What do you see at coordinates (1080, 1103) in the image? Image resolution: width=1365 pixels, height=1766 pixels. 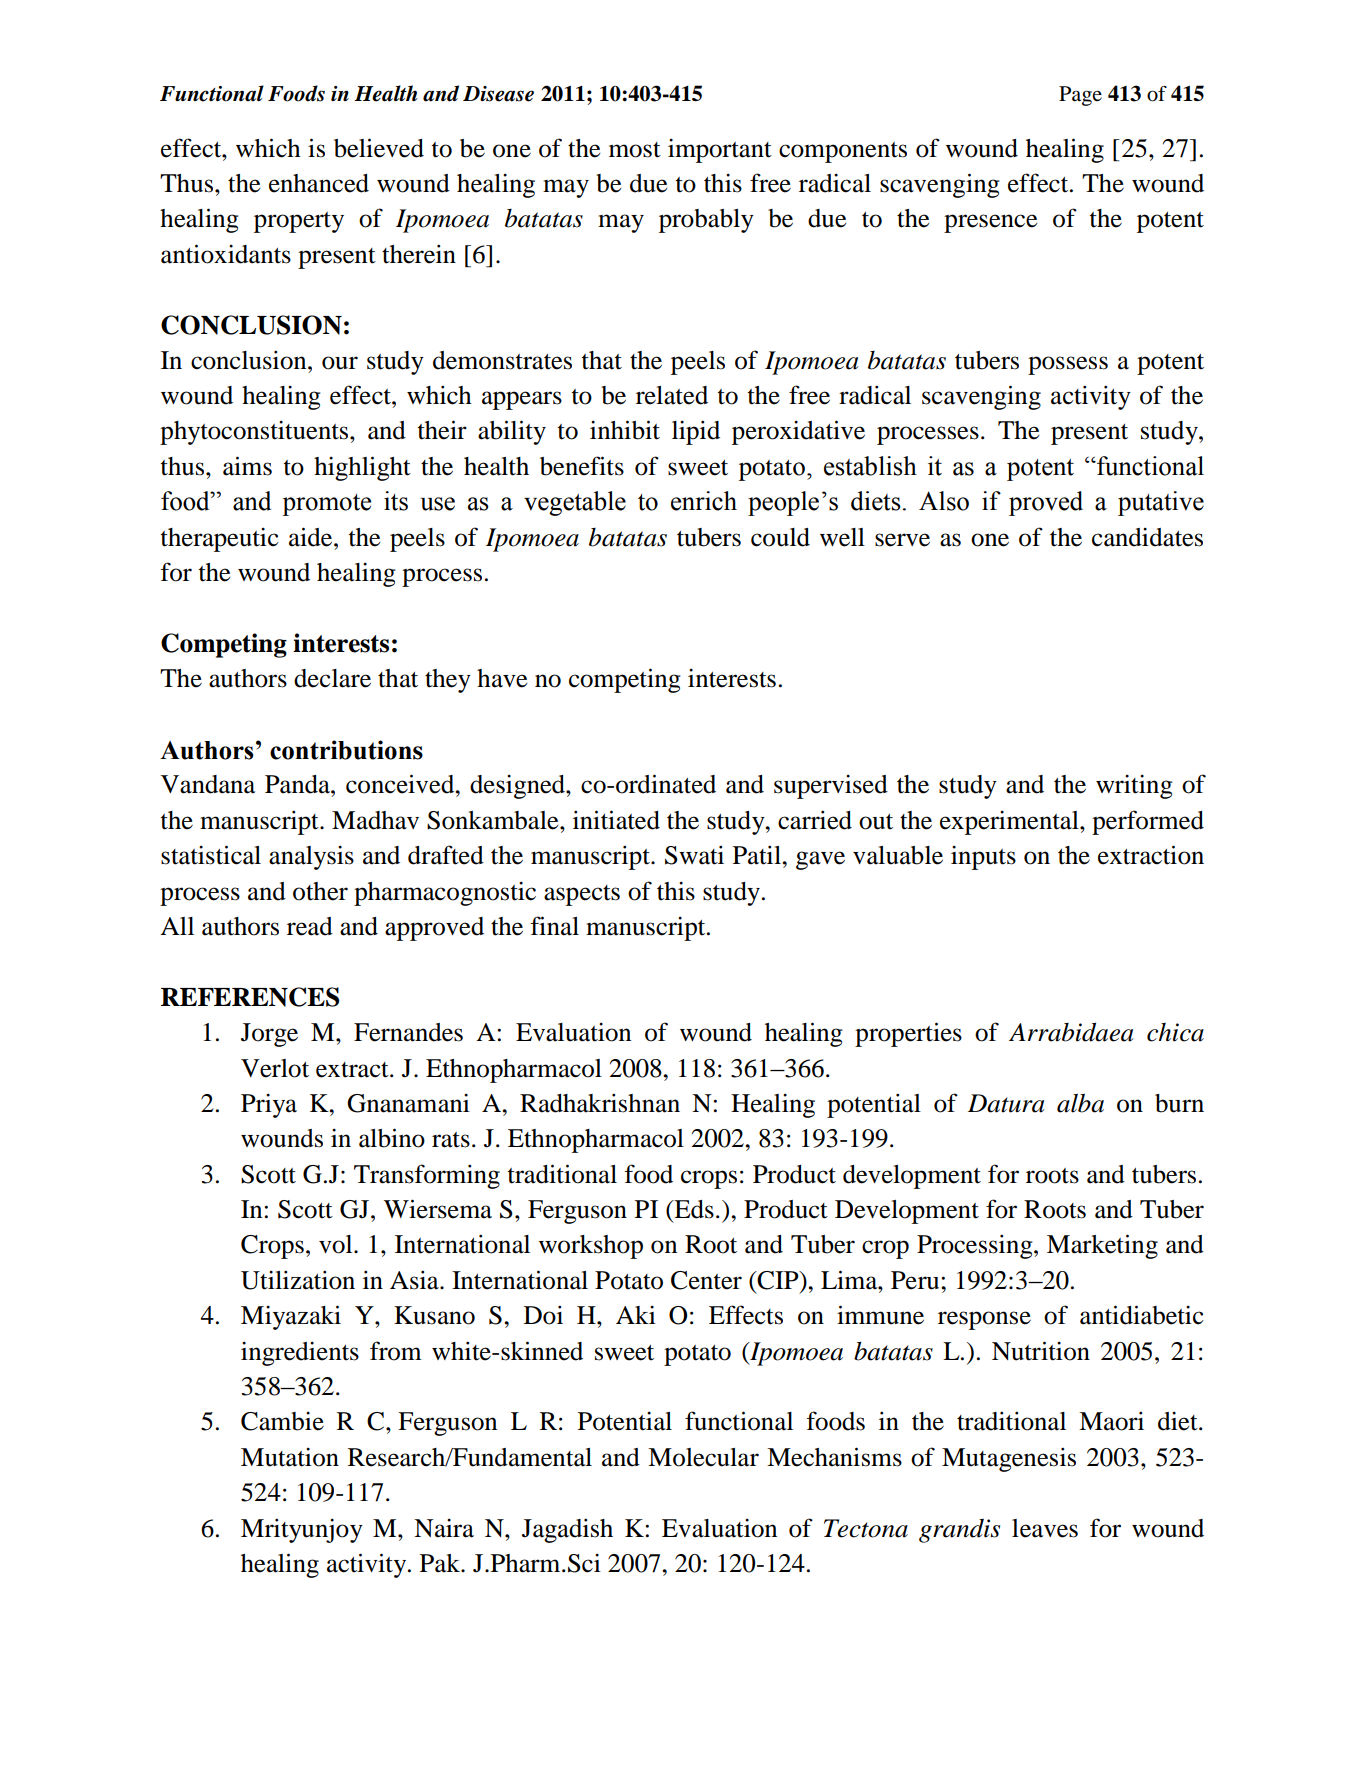 I see `alba` at bounding box center [1080, 1103].
